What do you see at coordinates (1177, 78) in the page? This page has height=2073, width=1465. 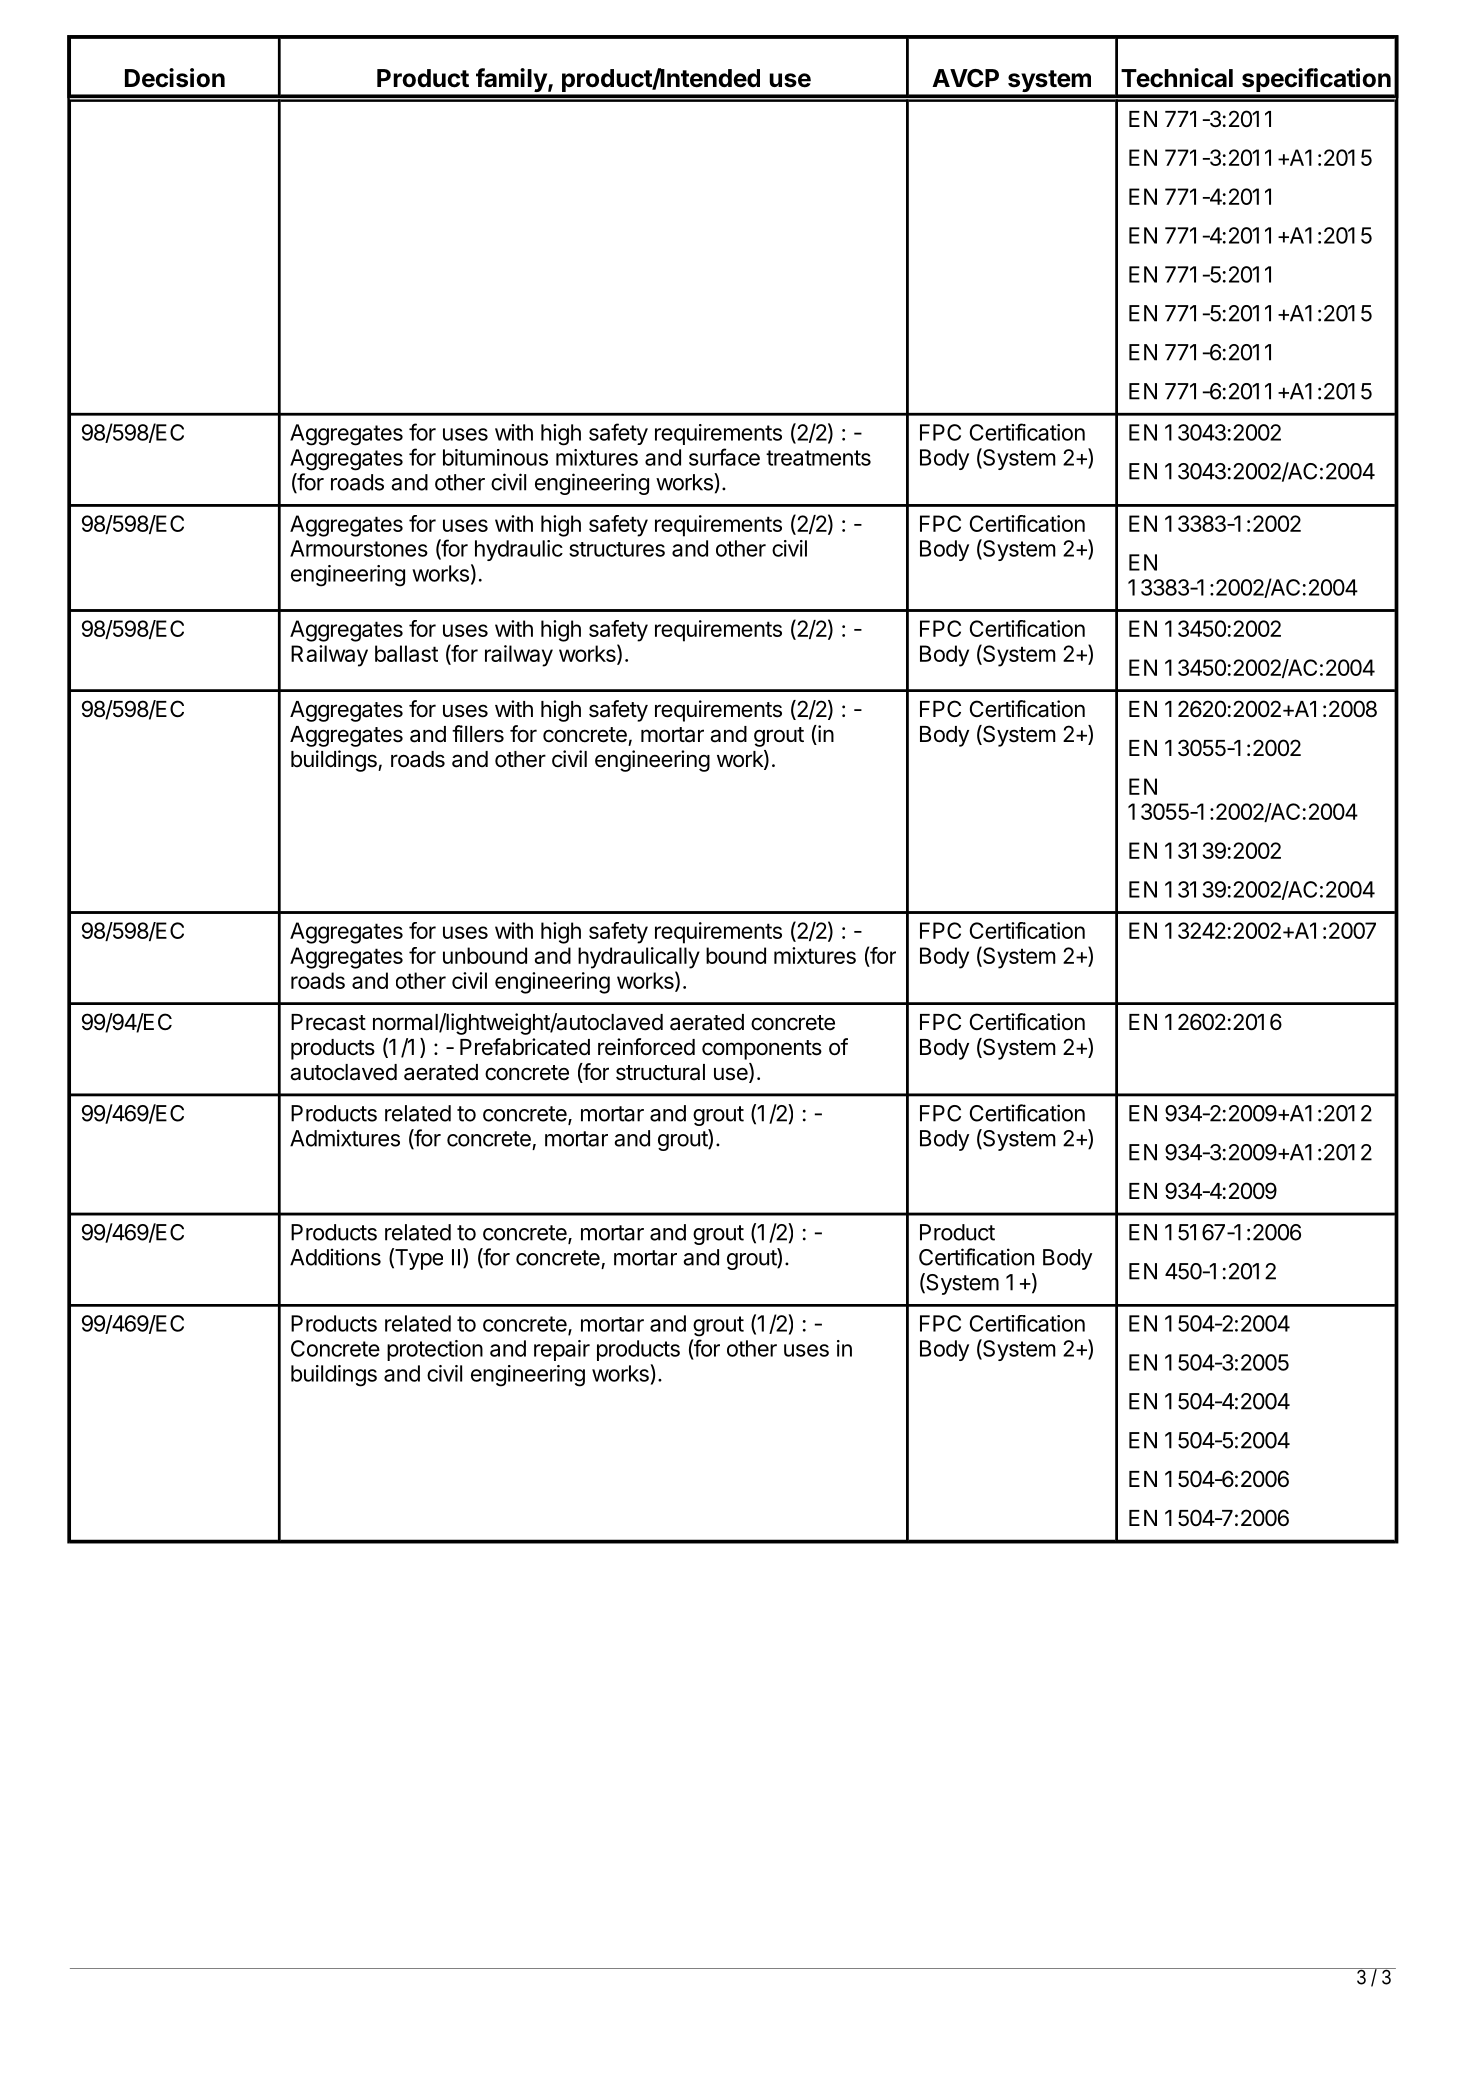 I see `Technical` at bounding box center [1177, 78].
